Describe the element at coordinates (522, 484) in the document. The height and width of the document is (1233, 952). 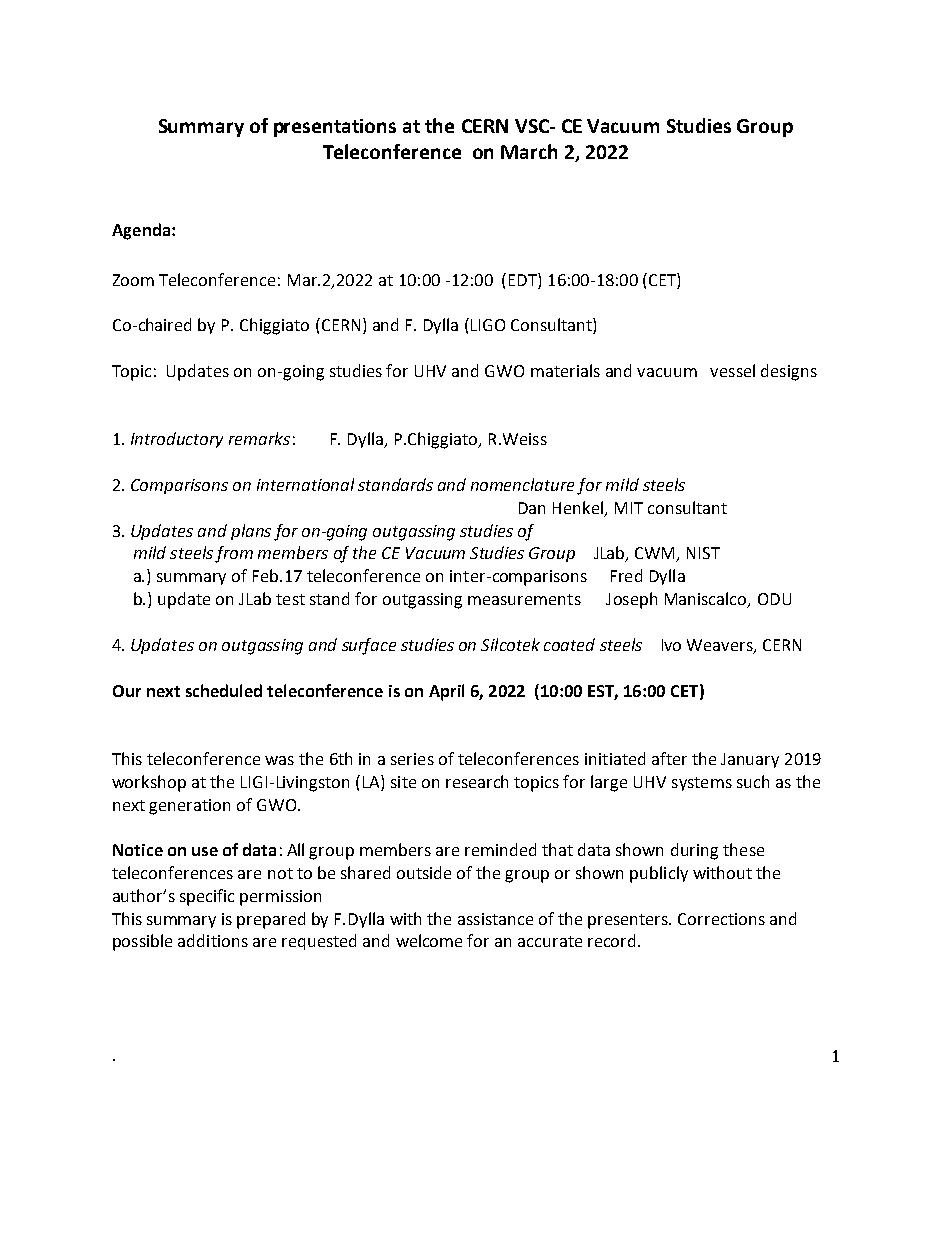
I see `nomenclature` at that location.
